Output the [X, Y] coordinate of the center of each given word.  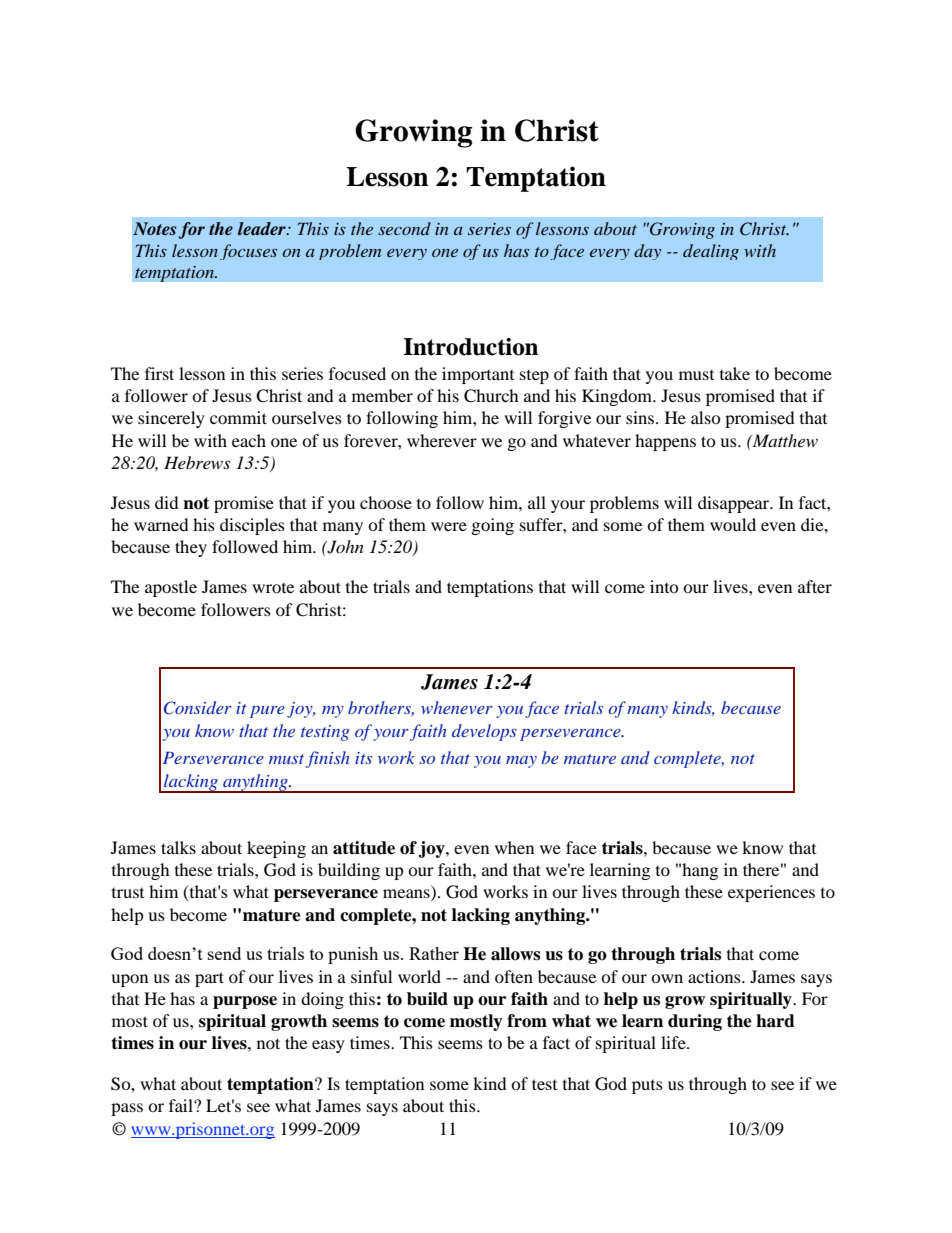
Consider [198, 708]
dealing [711, 252]
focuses [248, 252]
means [407, 895]
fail [182, 1105]
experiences [771, 893]
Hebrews [197, 462]
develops [484, 732]
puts [647, 1087]
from [527, 1021]
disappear [735, 504]
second [404, 228]
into [664, 586]
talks [178, 847]
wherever [442, 440]
